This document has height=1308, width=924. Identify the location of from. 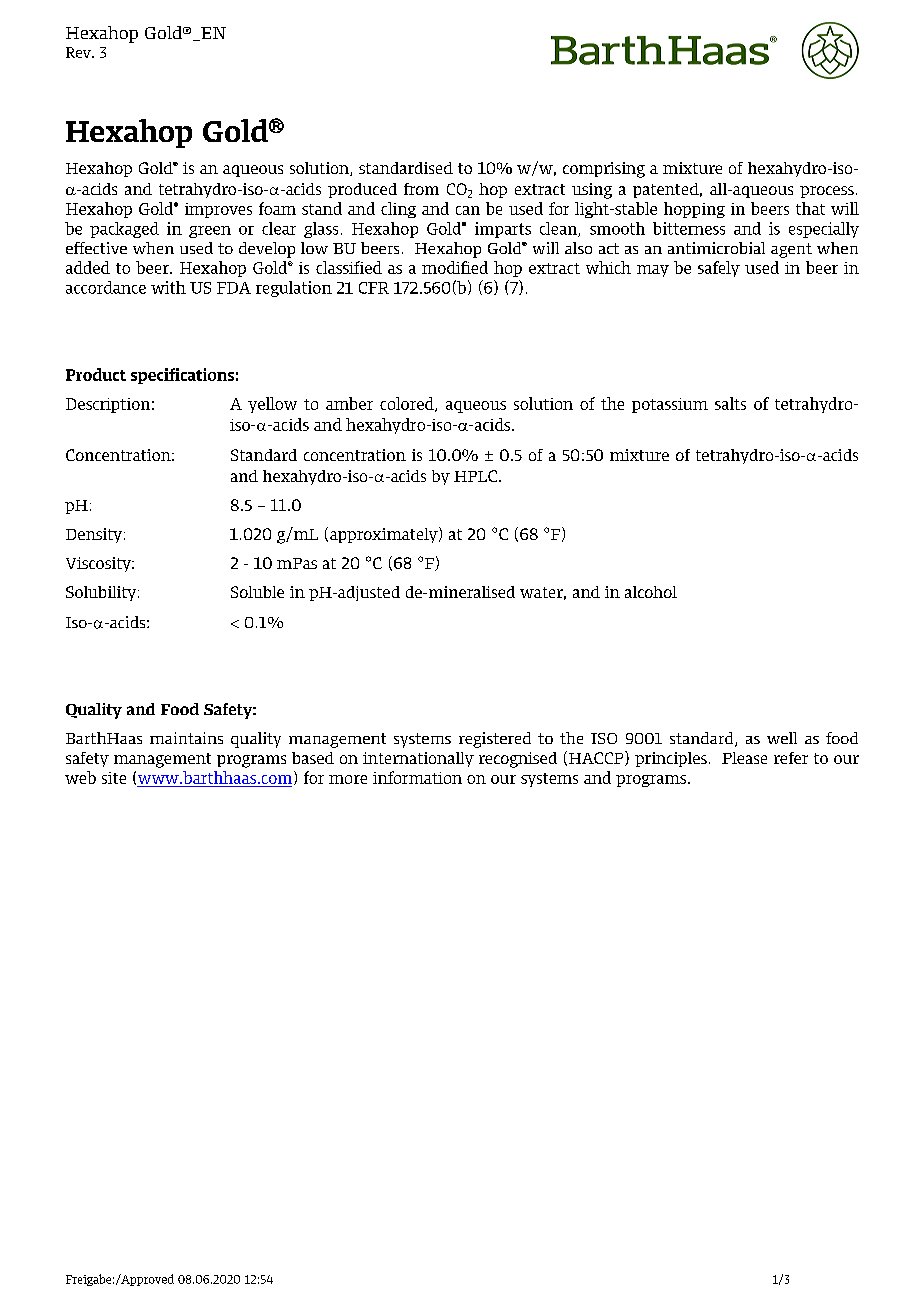
(421, 189).
